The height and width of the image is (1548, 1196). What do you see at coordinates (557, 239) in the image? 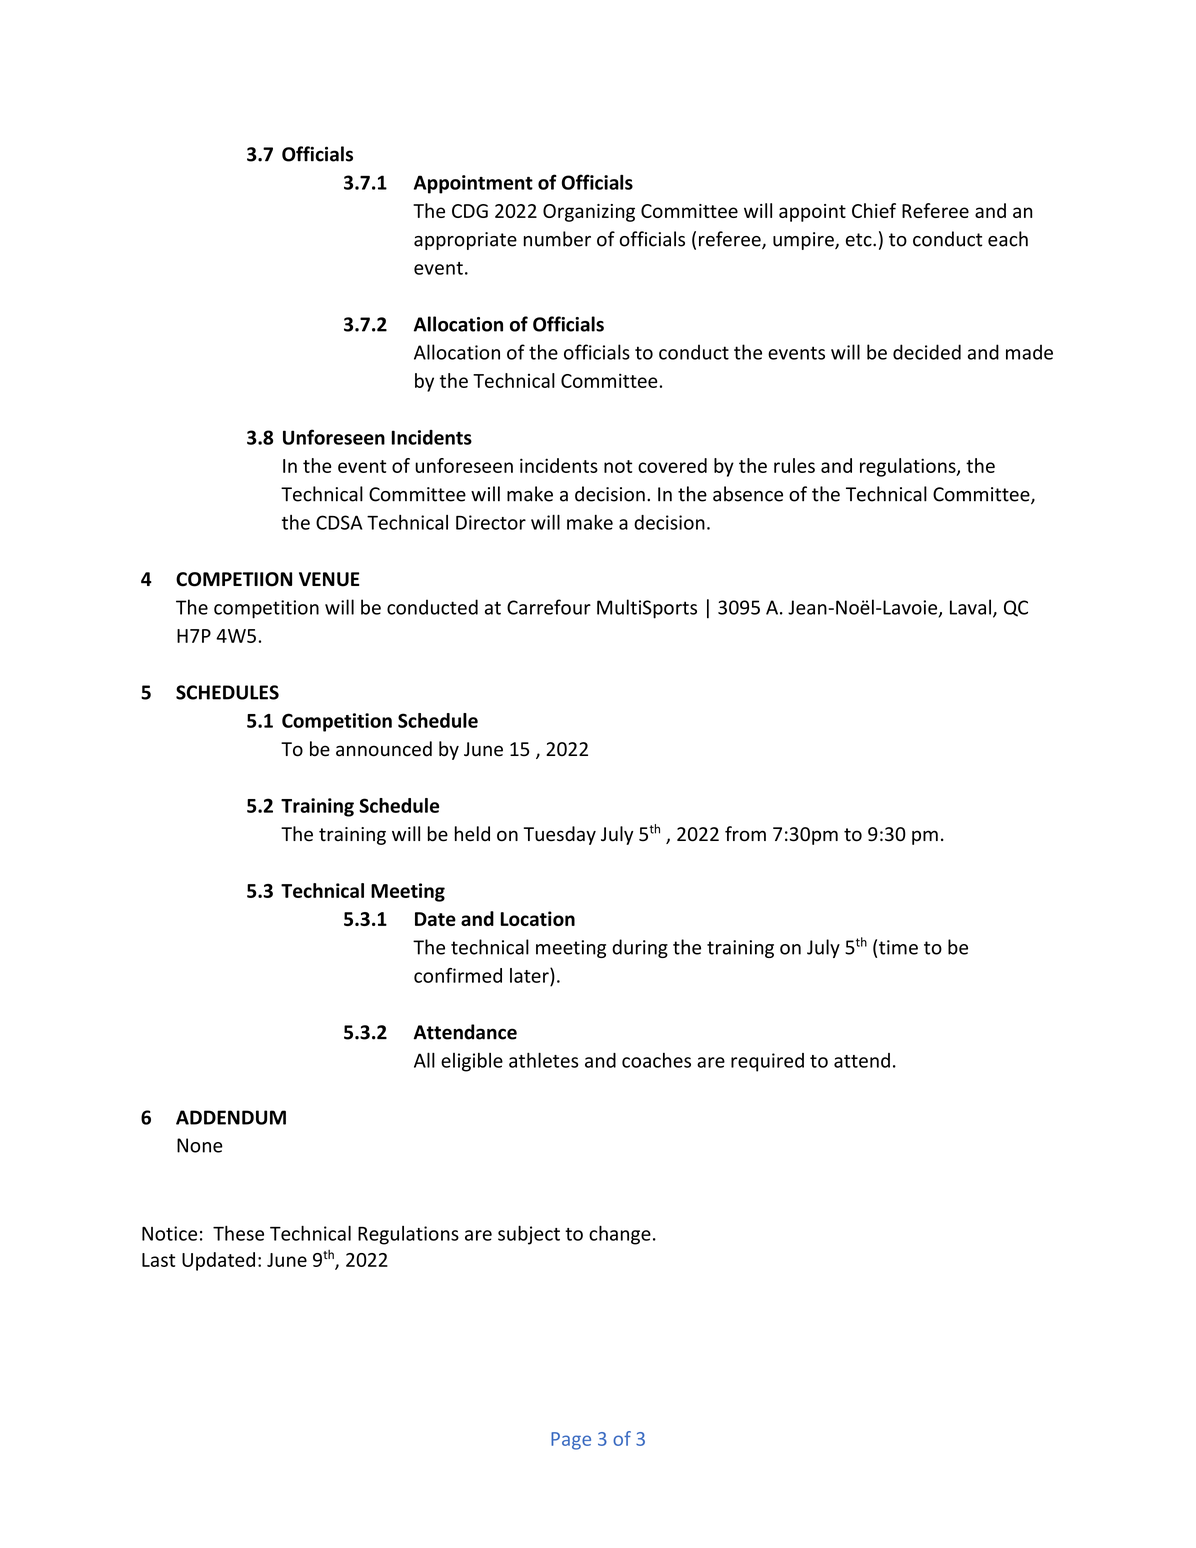
I see `number` at bounding box center [557, 239].
